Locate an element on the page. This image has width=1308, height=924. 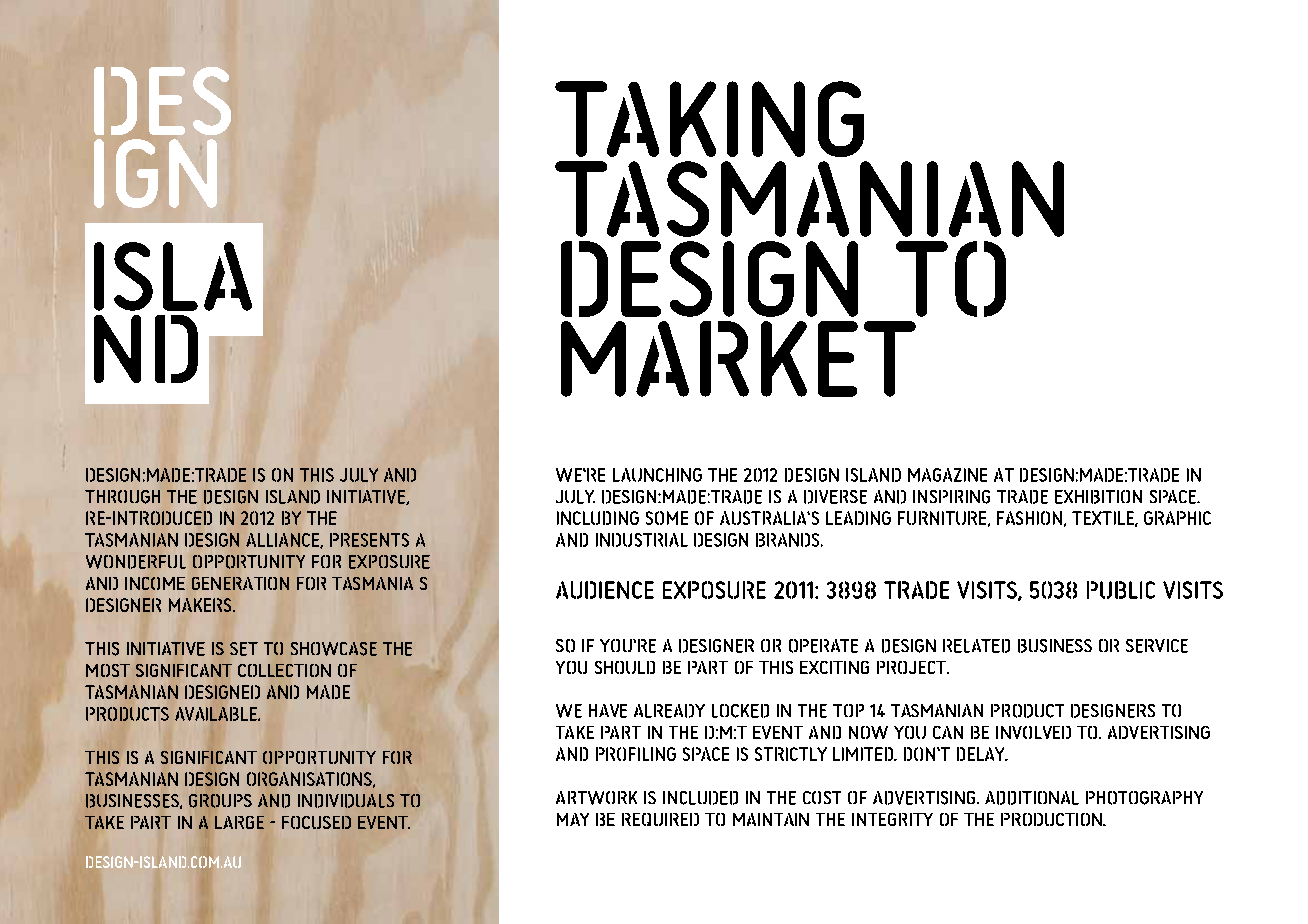
through is located at coordinates (122, 497).
